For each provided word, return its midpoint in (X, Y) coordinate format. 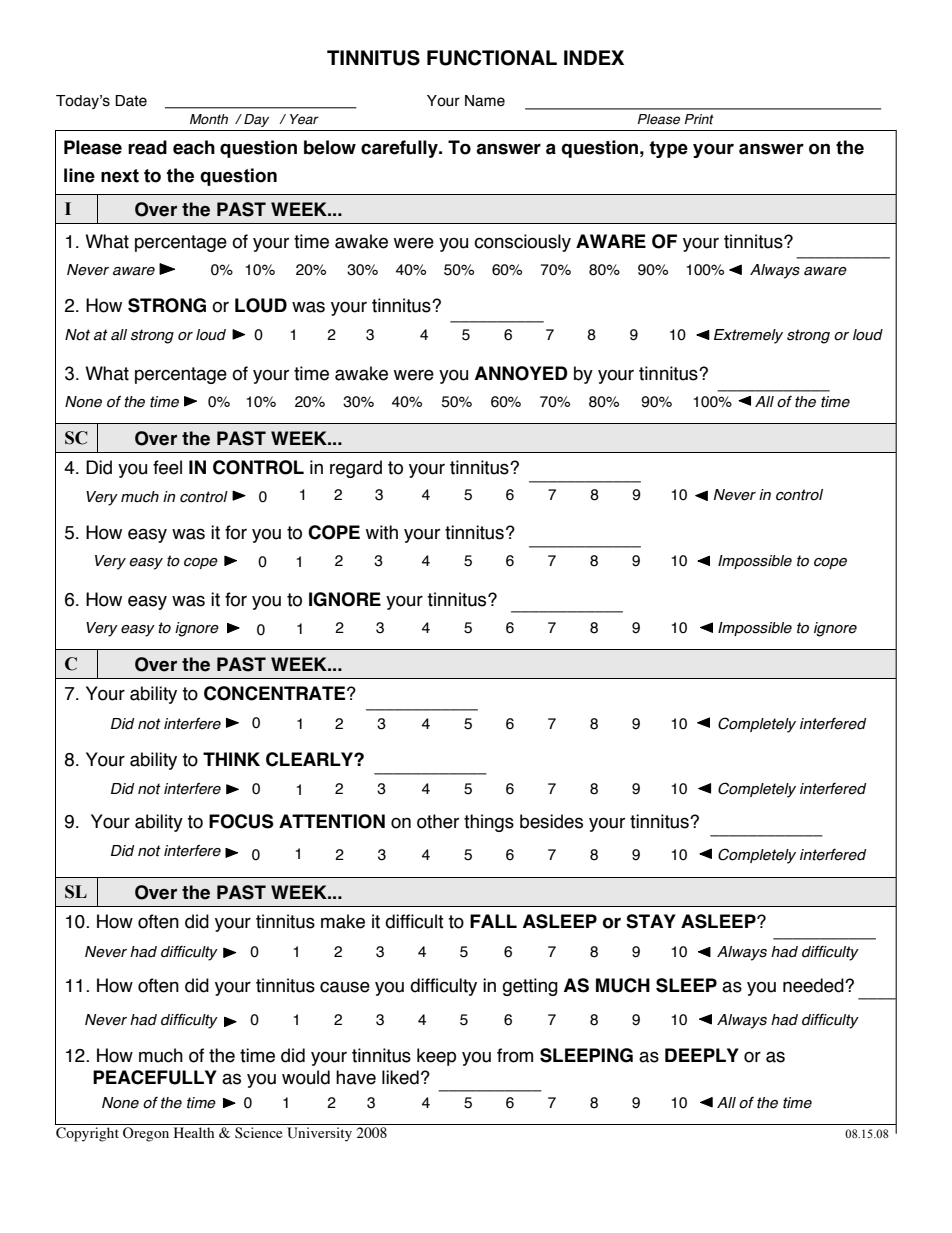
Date (131, 101)
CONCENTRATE (276, 693)
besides (551, 821)
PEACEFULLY (155, 1077)
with (382, 532)
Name (485, 101)
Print (699, 119)
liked (400, 1077)
